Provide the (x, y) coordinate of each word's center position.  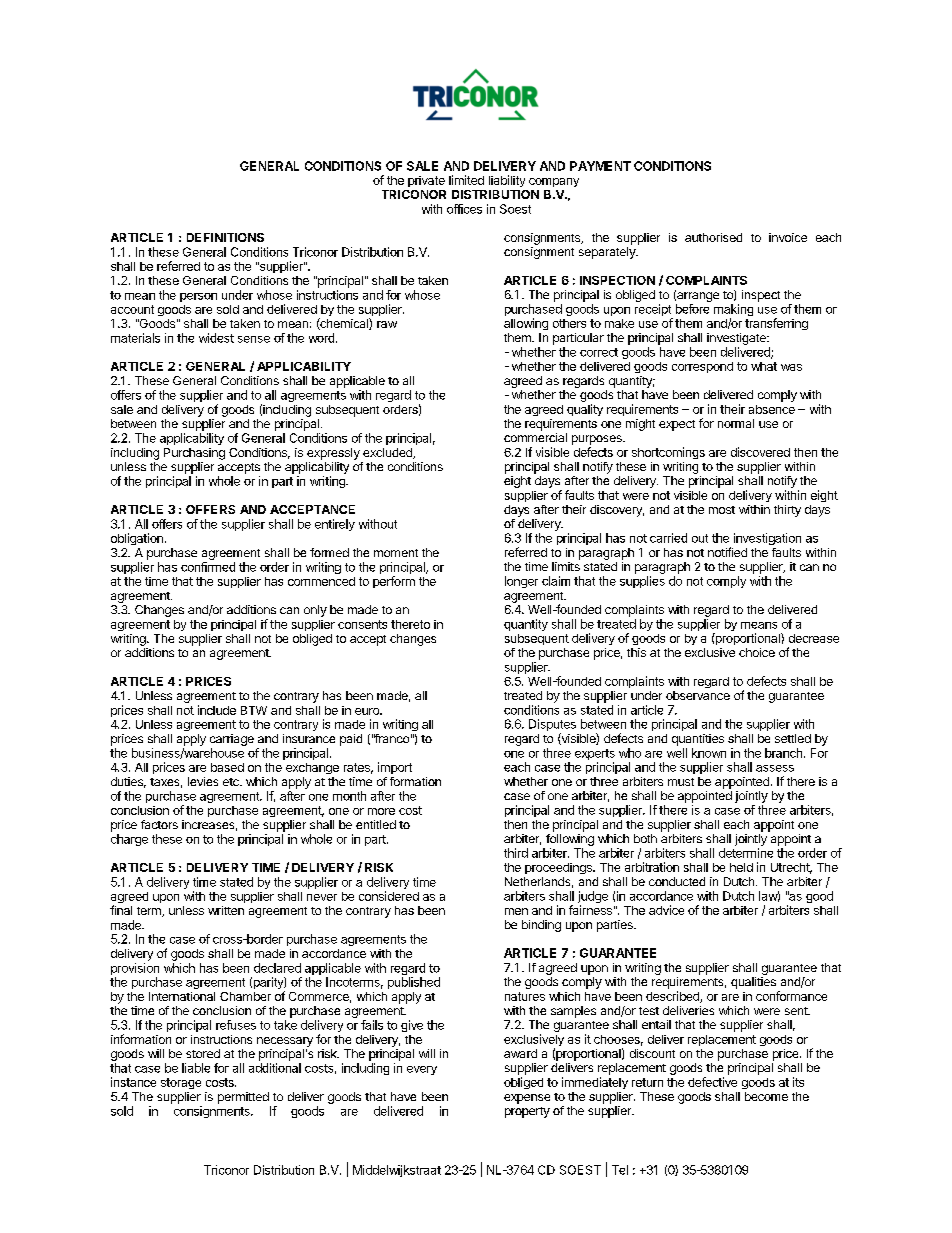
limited (466, 180)
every (422, 1070)
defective (712, 1082)
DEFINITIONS (225, 237)
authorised (713, 237)
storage (181, 1083)
